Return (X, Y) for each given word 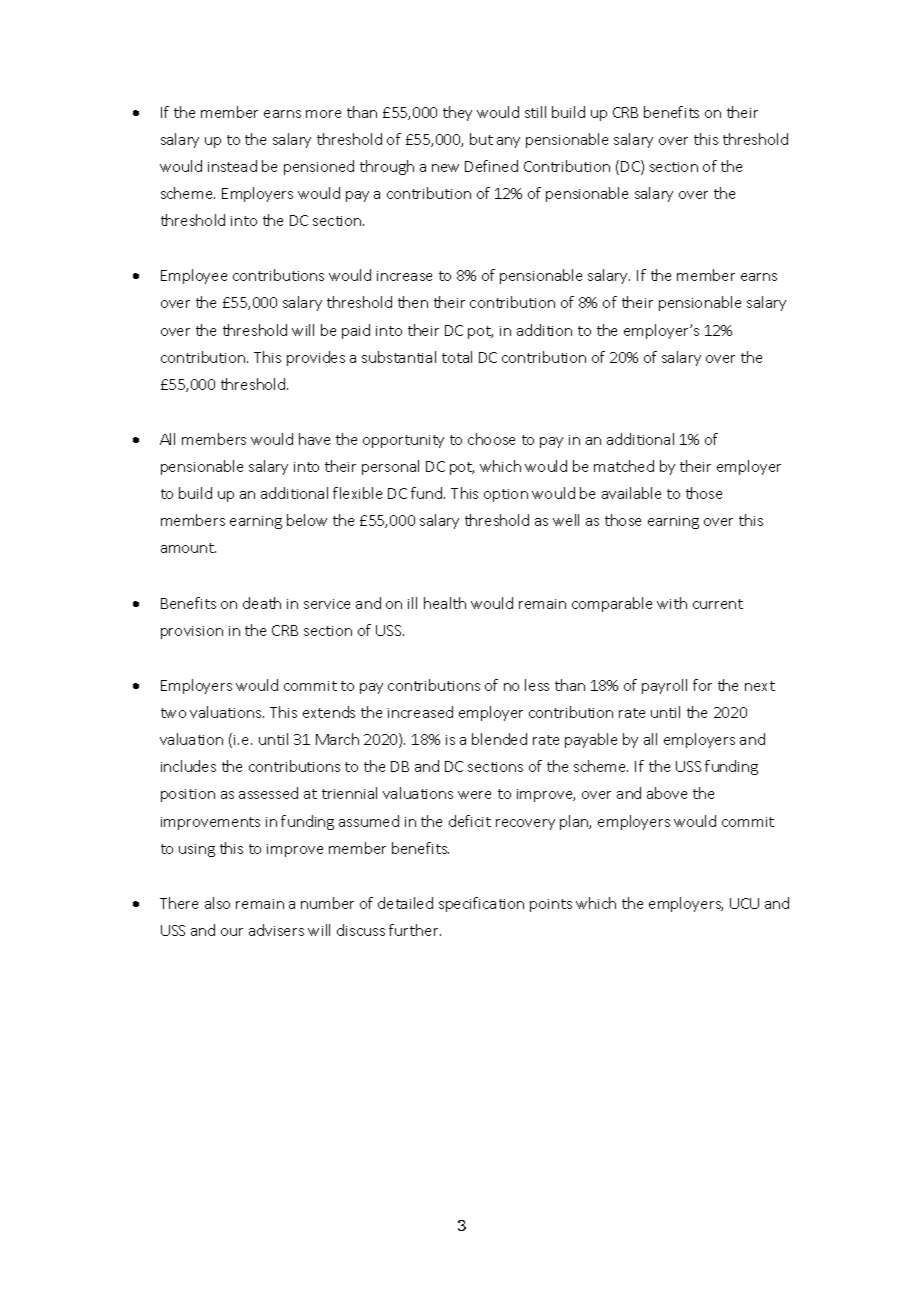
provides (316, 358)
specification (481, 904)
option (506, 495)
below (307, 520)
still (535, 112)
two (173, 713)
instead (232, 166)
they (457, 113)
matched (624, 466)
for (702, 685)
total (457, 357)
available (631, 493)
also (217, 903)
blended (499, 739)
